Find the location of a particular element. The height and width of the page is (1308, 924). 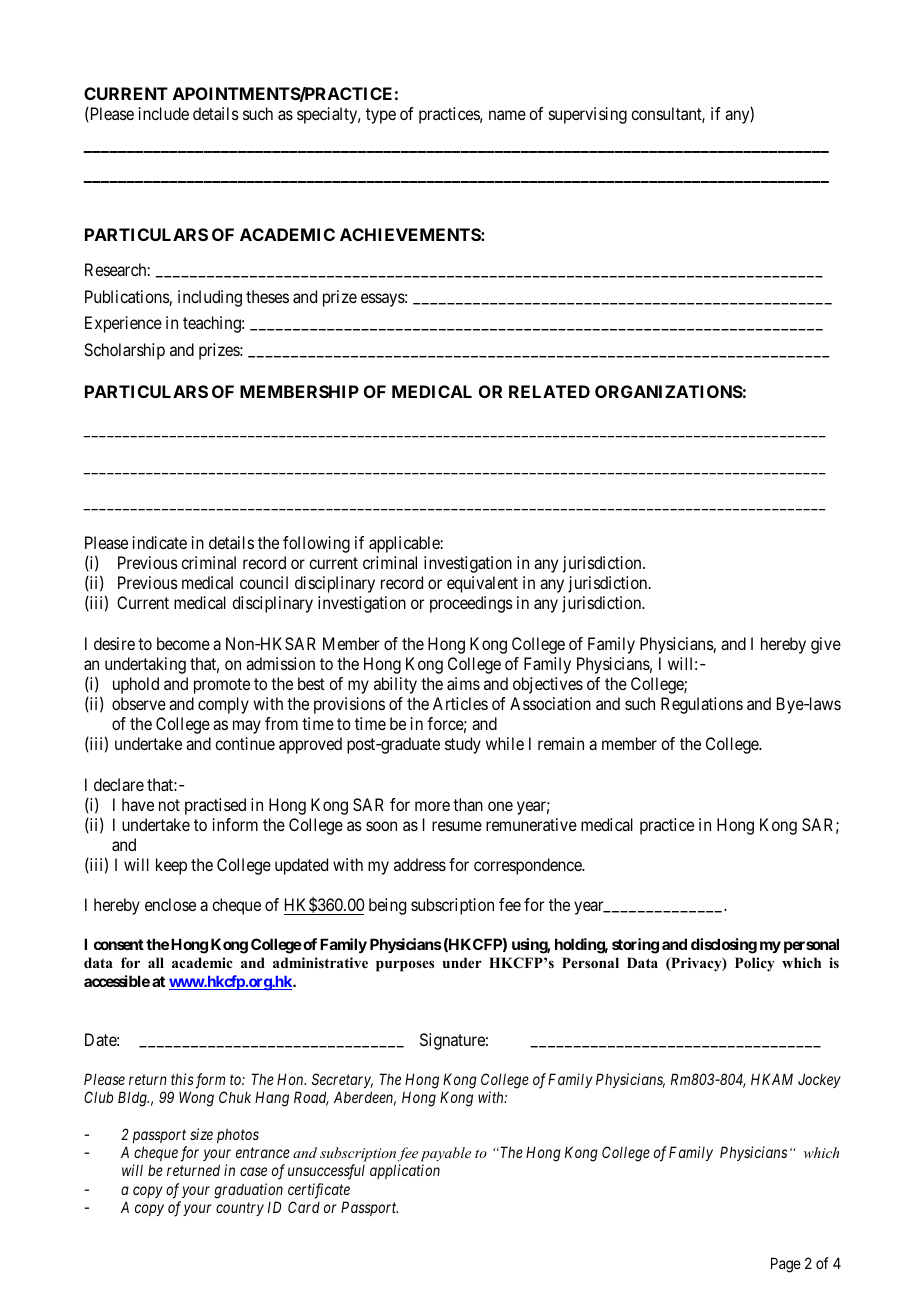

purposes is located at coordinates (405, 966).
